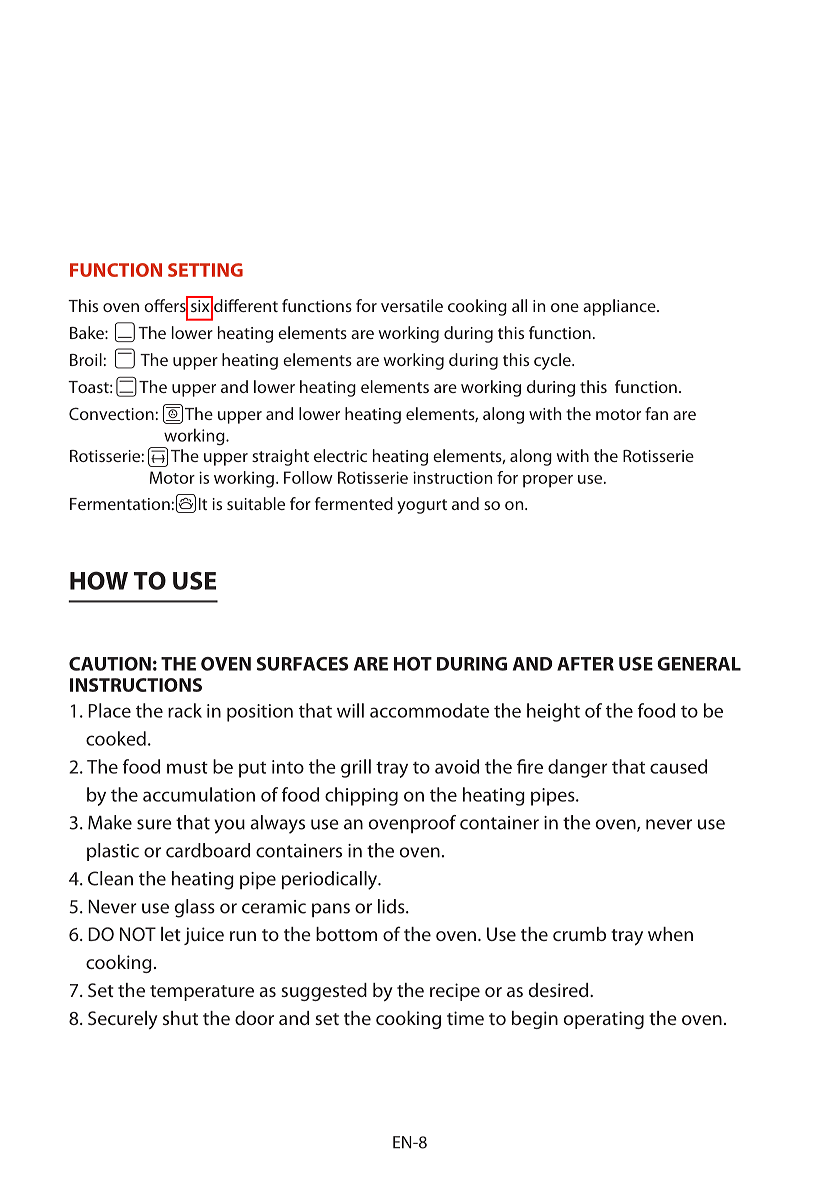 This screenshot has width=820, height=1188. I want to click on CAUTION, so click(110, 664).
